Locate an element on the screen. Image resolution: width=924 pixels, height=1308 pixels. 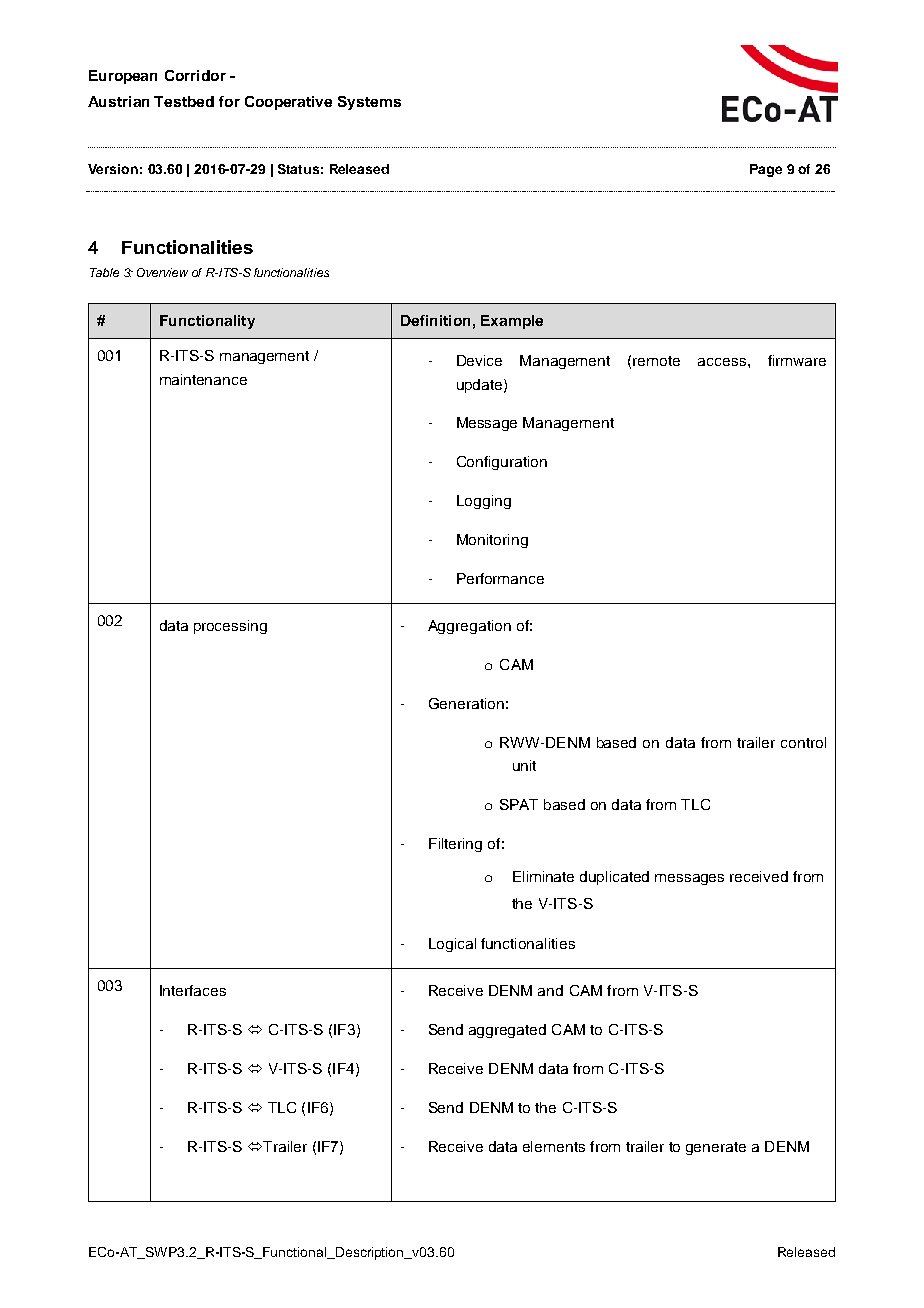
Testbed is located at coordinates (184, 101).
